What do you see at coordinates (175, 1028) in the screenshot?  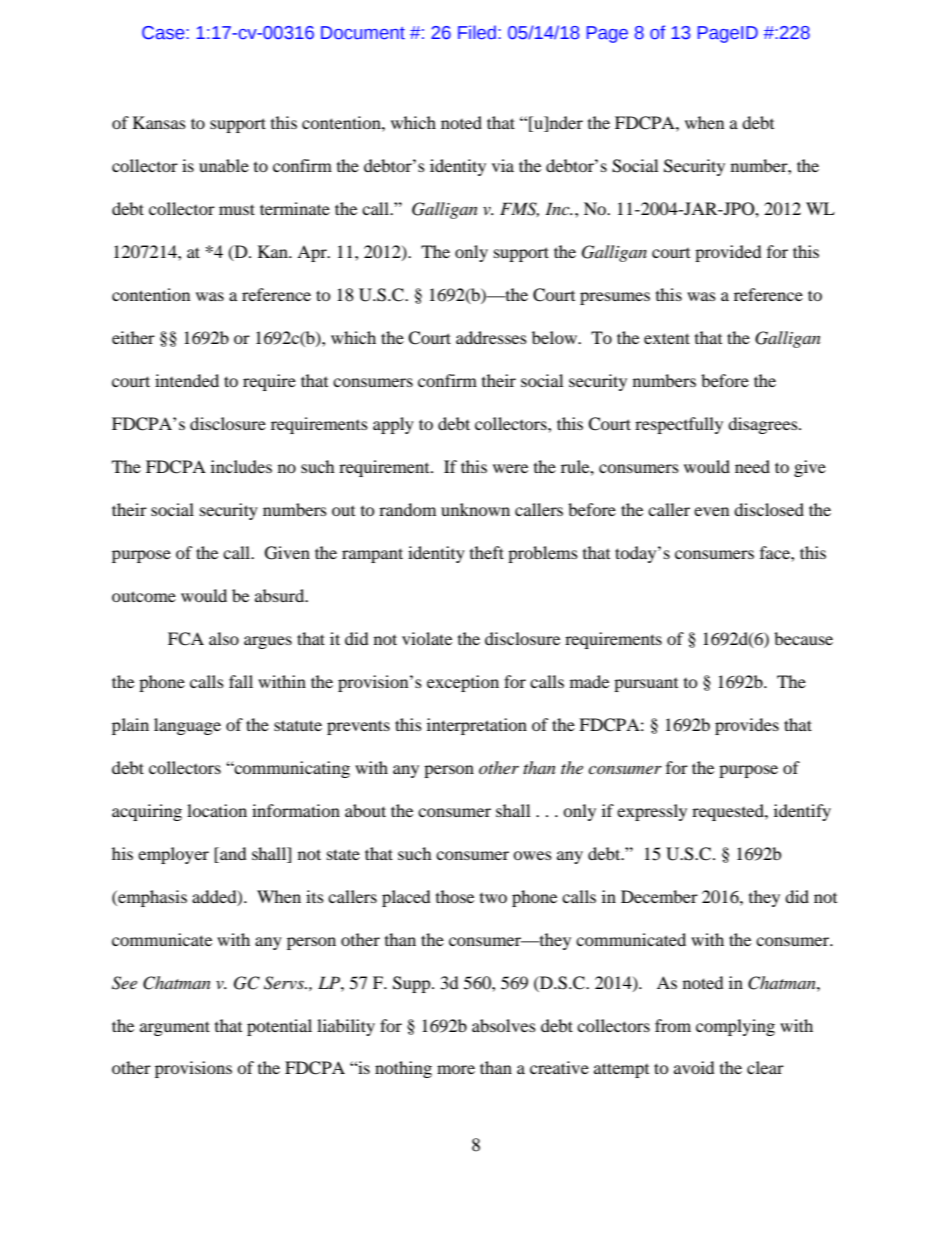 I see `argument` at bounding box center [175, 1028].
